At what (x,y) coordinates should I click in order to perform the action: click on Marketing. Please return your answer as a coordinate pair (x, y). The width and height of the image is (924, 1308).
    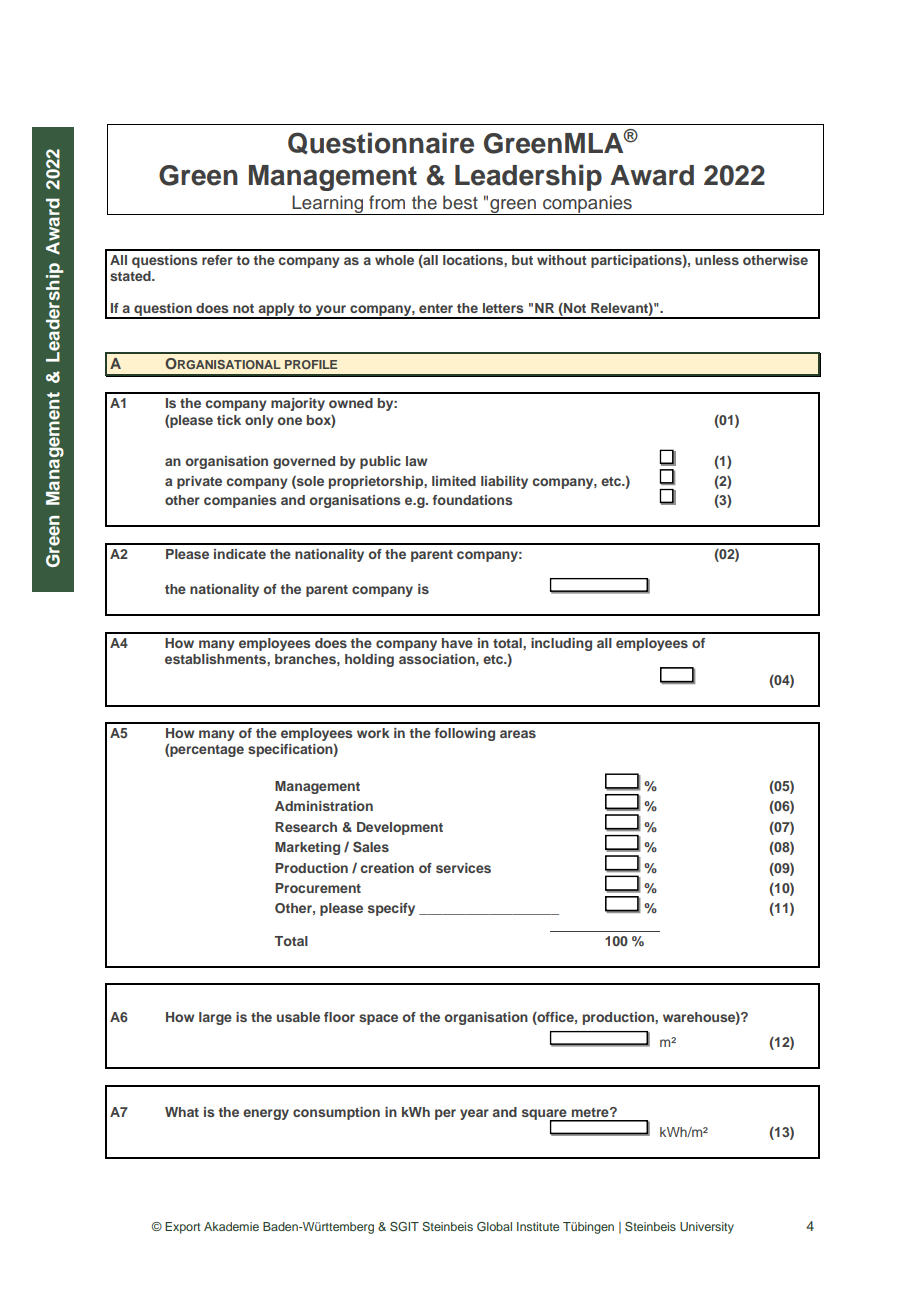
    Looking at the image, I should click on (307, 848).
